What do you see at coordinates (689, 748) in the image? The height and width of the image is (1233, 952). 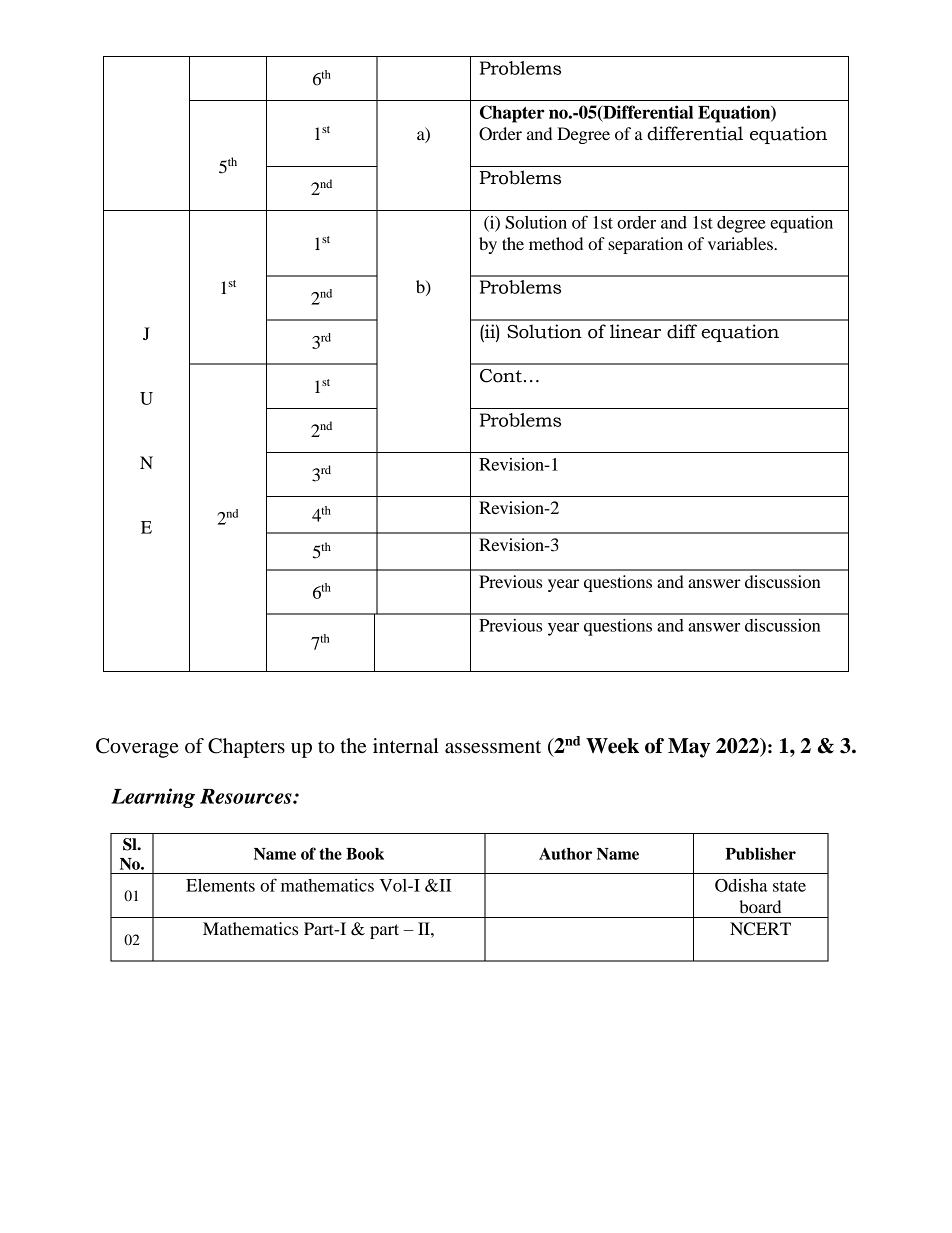 I see `May` at bounding box center [689, 748].
